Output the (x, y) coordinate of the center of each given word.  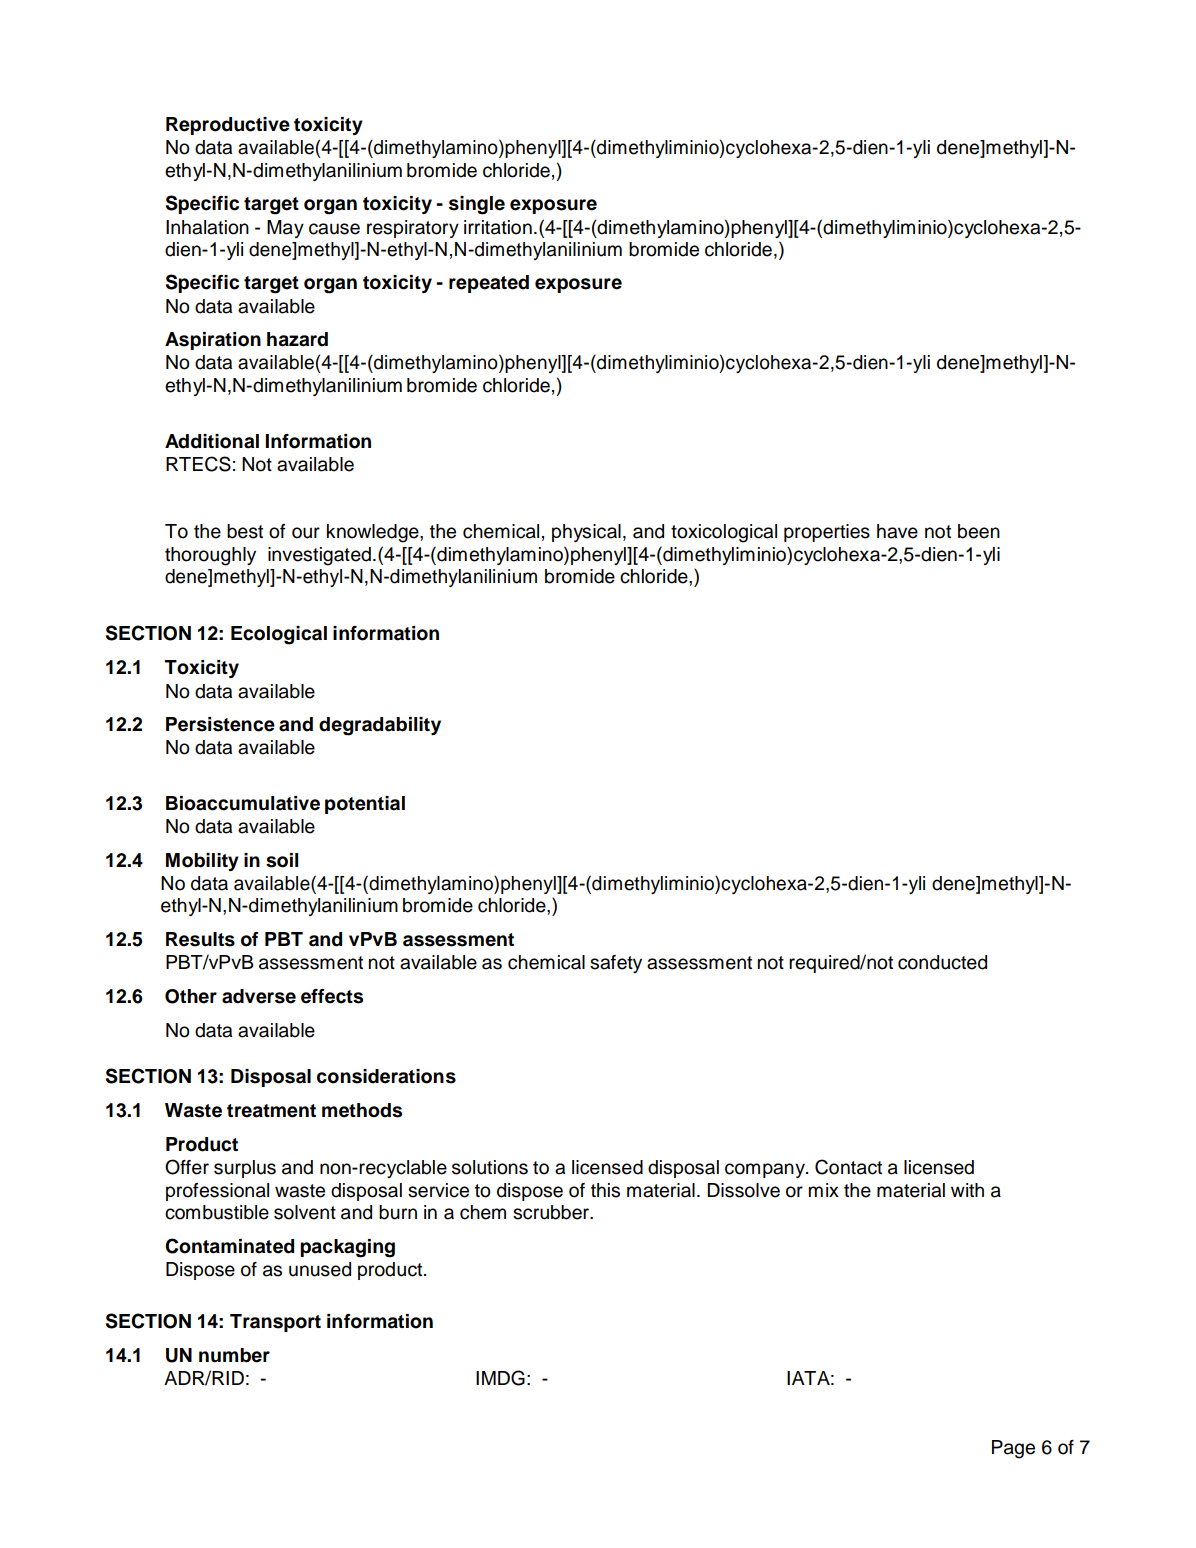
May (285, 229)
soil (282, 860)
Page (1013, 1449)
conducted (942, 962)
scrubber (552, 1212)
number (234, 1355)
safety (616, 964)
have (897, 531)
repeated (489, 284)
